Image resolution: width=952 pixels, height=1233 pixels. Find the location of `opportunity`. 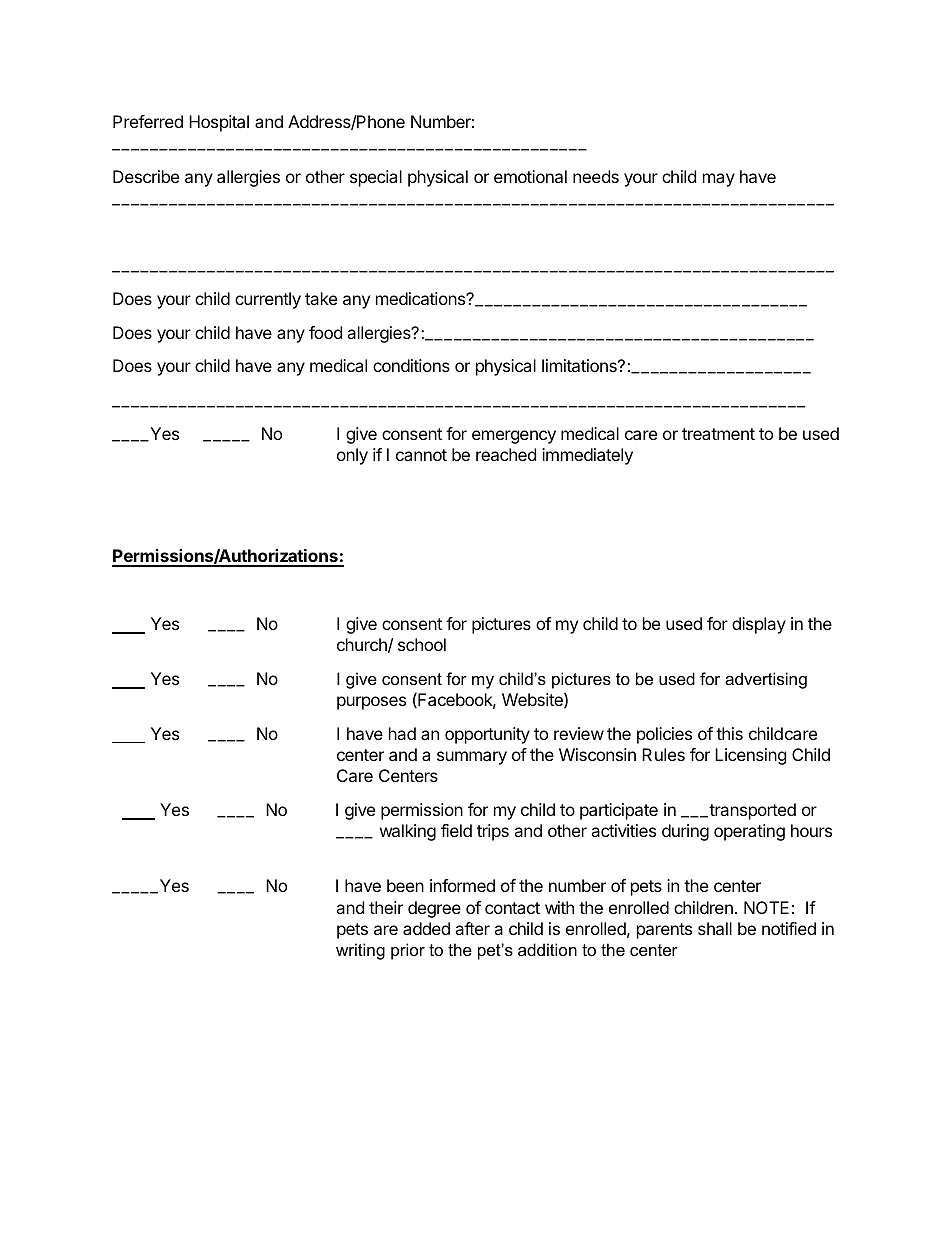

opportunity is located at coordinates (487, 735).
